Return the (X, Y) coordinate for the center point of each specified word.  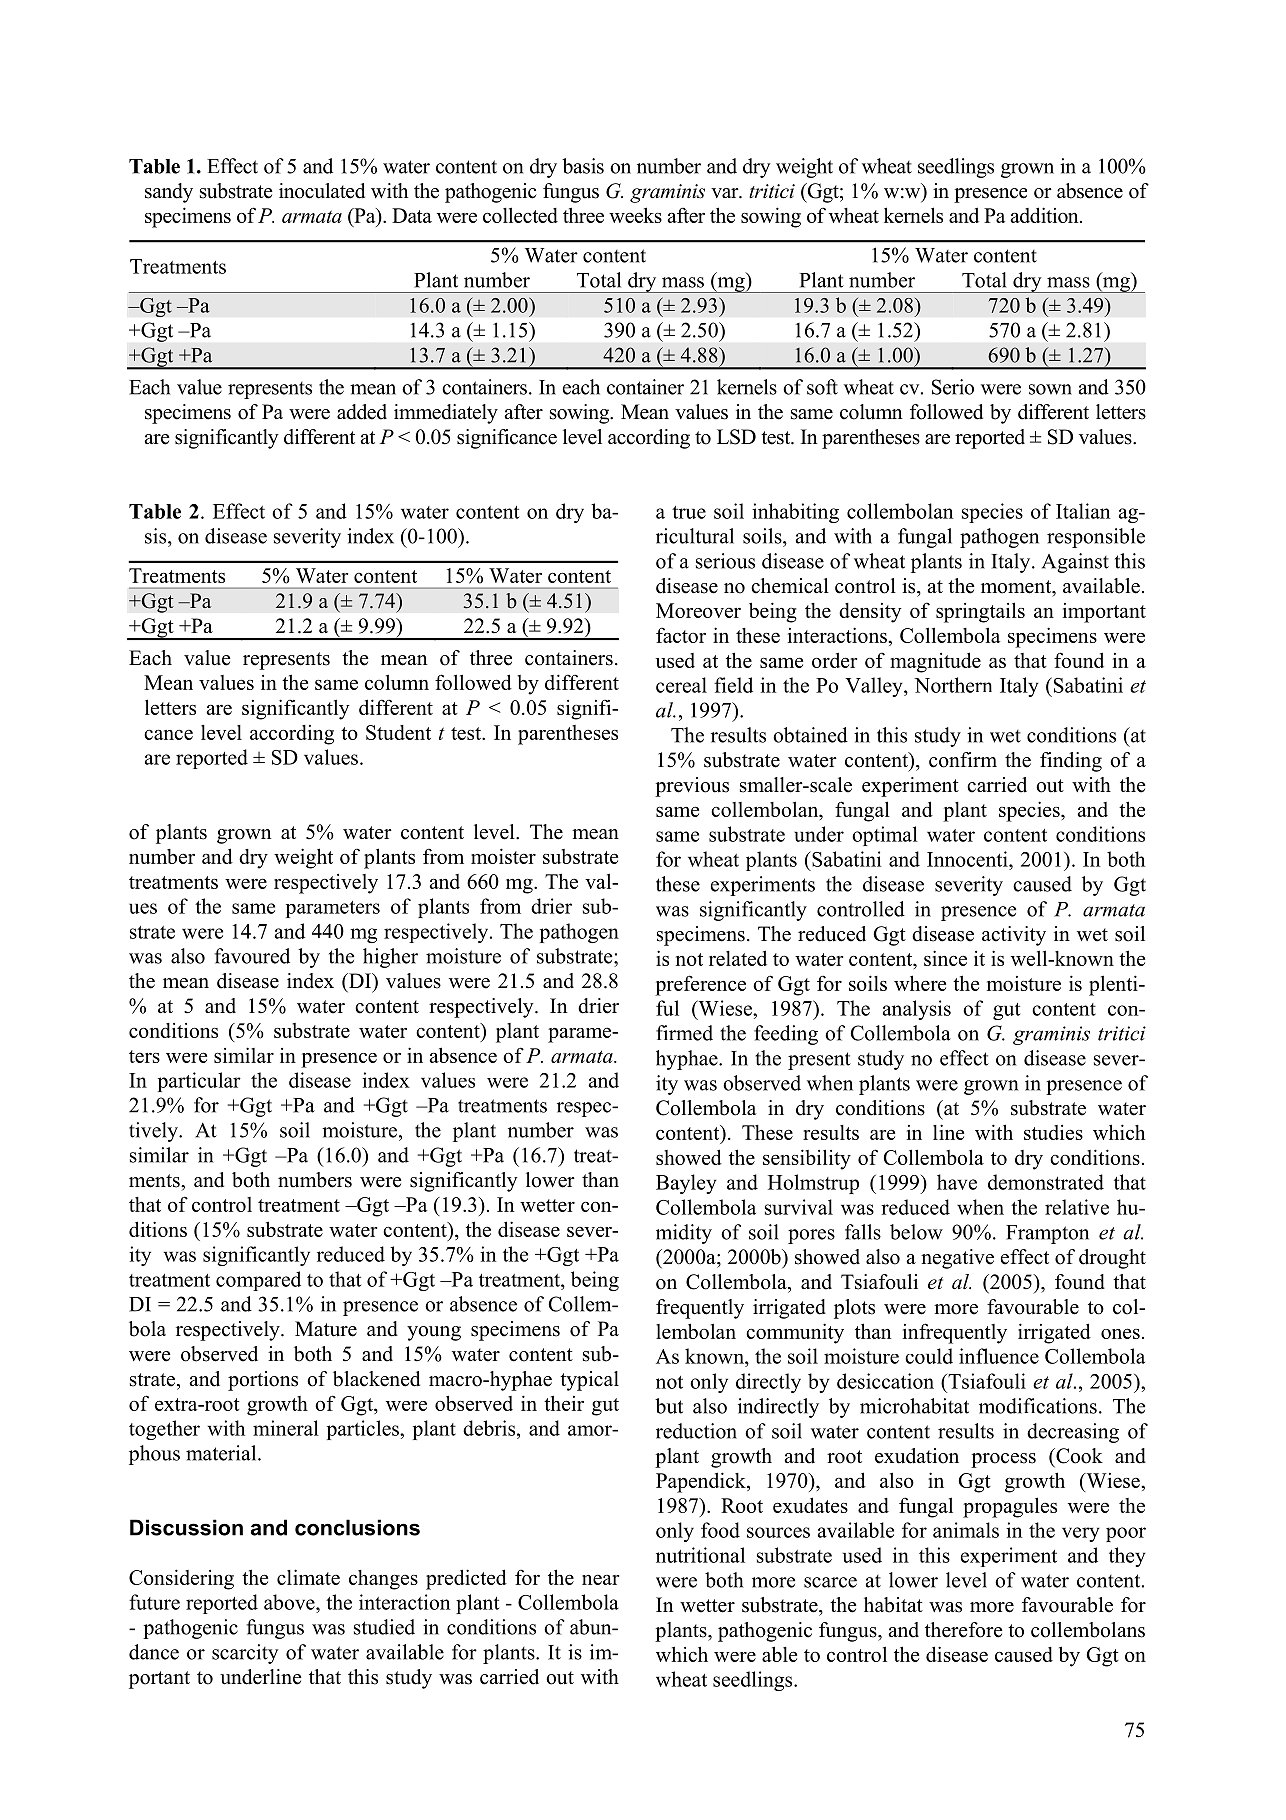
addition (1045, 215)
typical (589, 1381)
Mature (326, 1329)
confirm (963, 760)
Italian (1083, 511)
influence (999, 1356)
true (689, 512)
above (290, 1602)
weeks (635, 215)
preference (700, 985)
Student (398, 732)
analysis (917, 1010)
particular (199, 1082)
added (362, 412)
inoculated (322, 191)
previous (692, 787)
